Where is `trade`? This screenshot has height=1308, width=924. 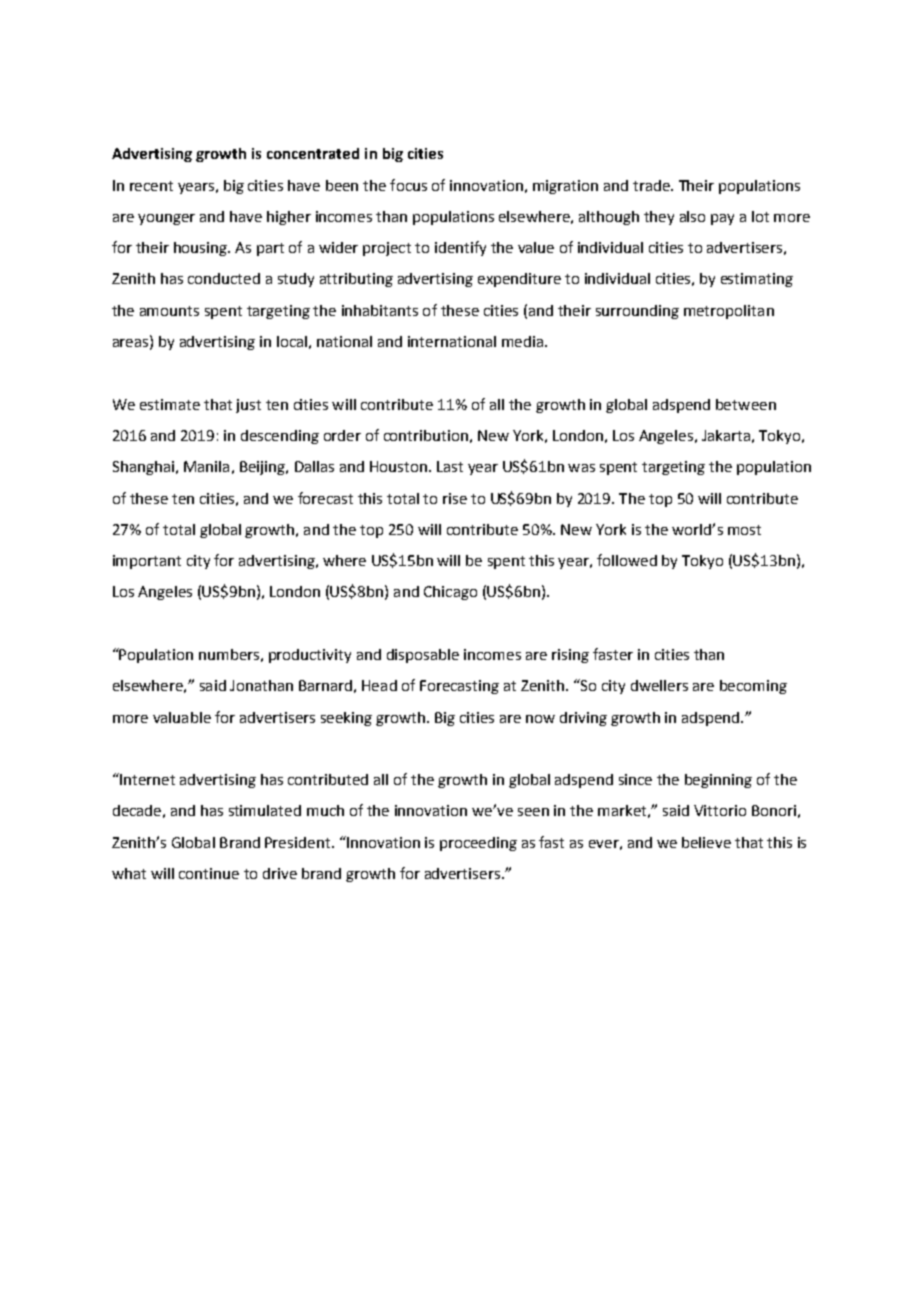 trade is located at coordinates (652, 185).
